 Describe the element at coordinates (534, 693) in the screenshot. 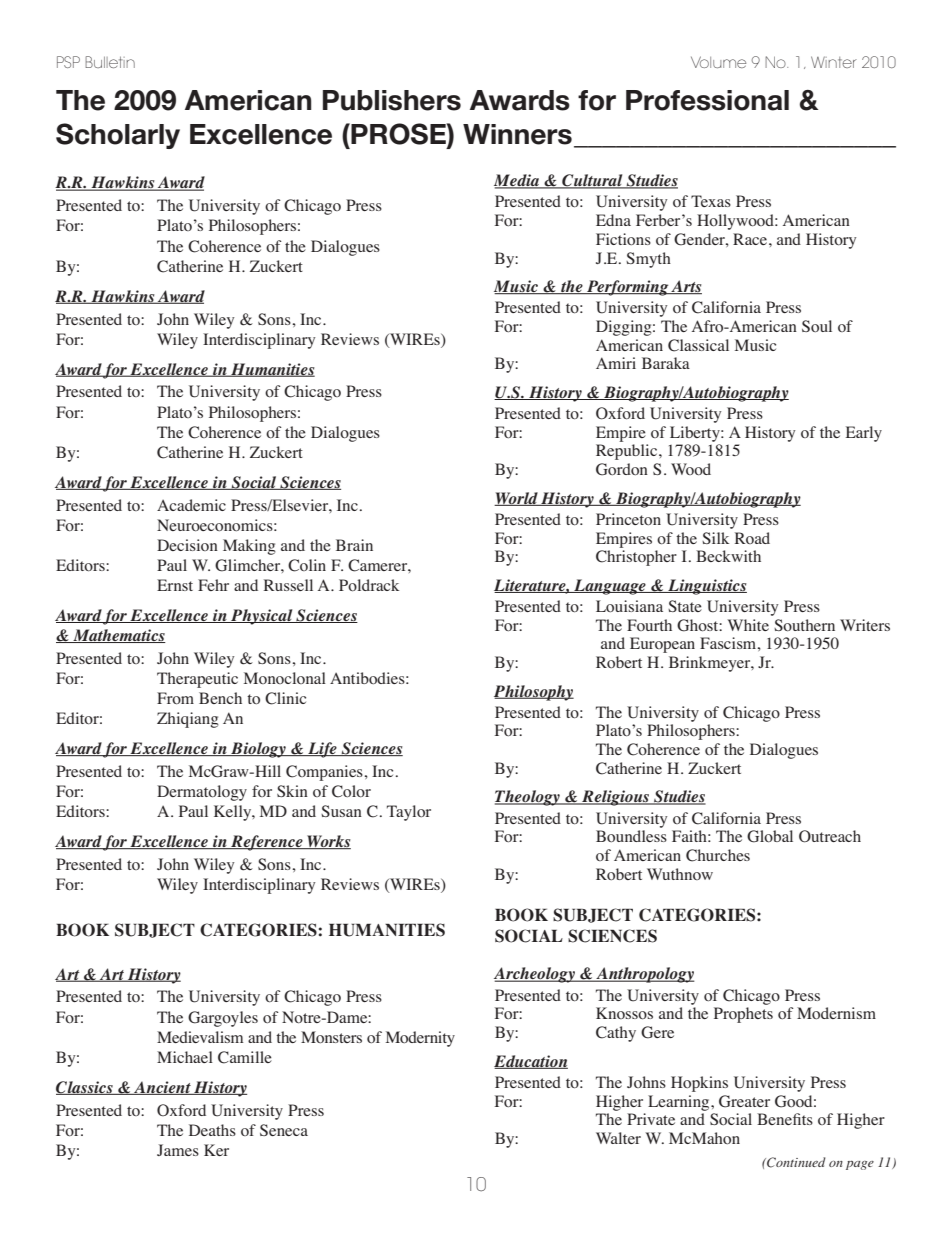

I see `Philosophy` at that location.
